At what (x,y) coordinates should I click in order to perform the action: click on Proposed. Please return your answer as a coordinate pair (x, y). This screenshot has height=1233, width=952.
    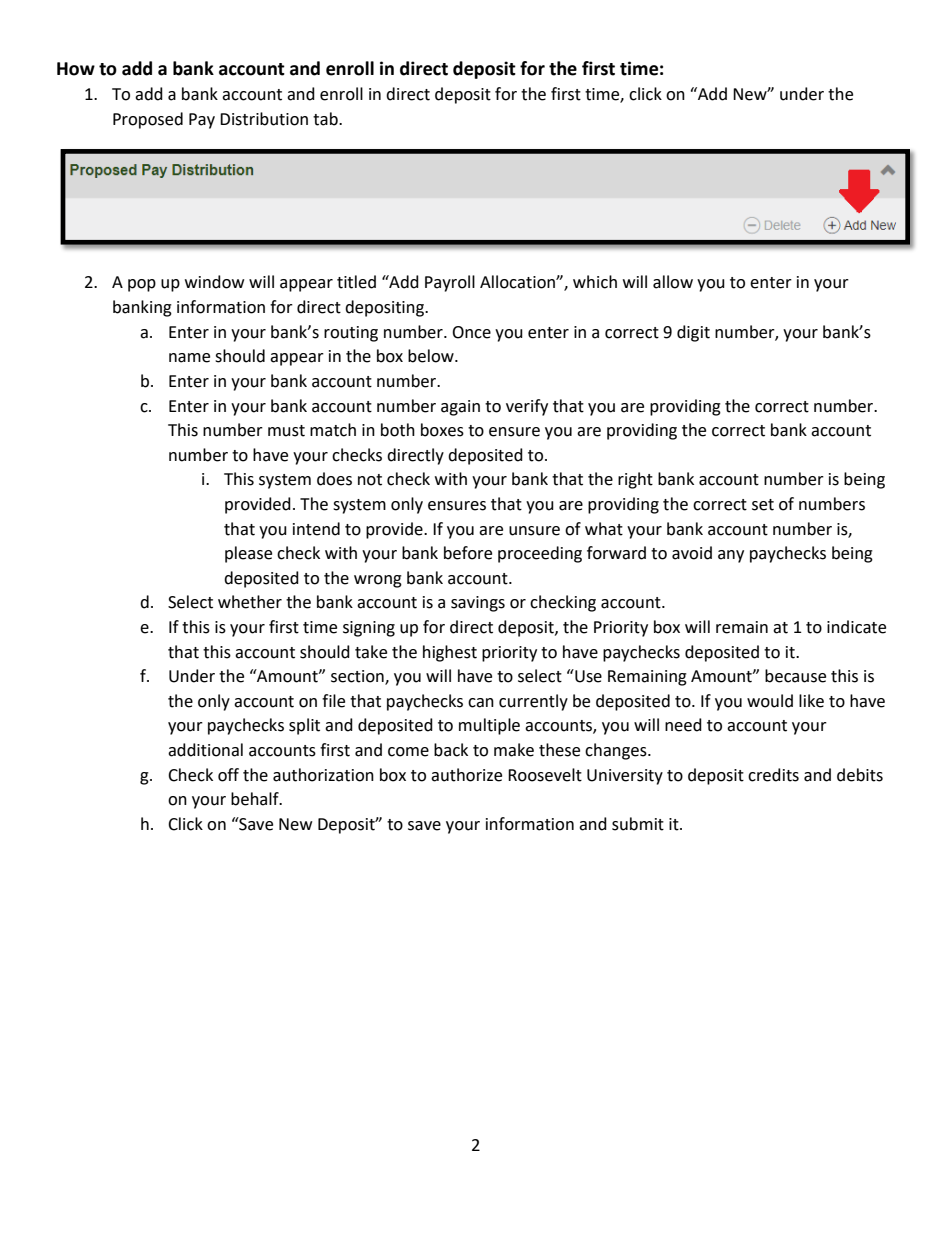
    Looking at the image, I should click on (148, 120).
